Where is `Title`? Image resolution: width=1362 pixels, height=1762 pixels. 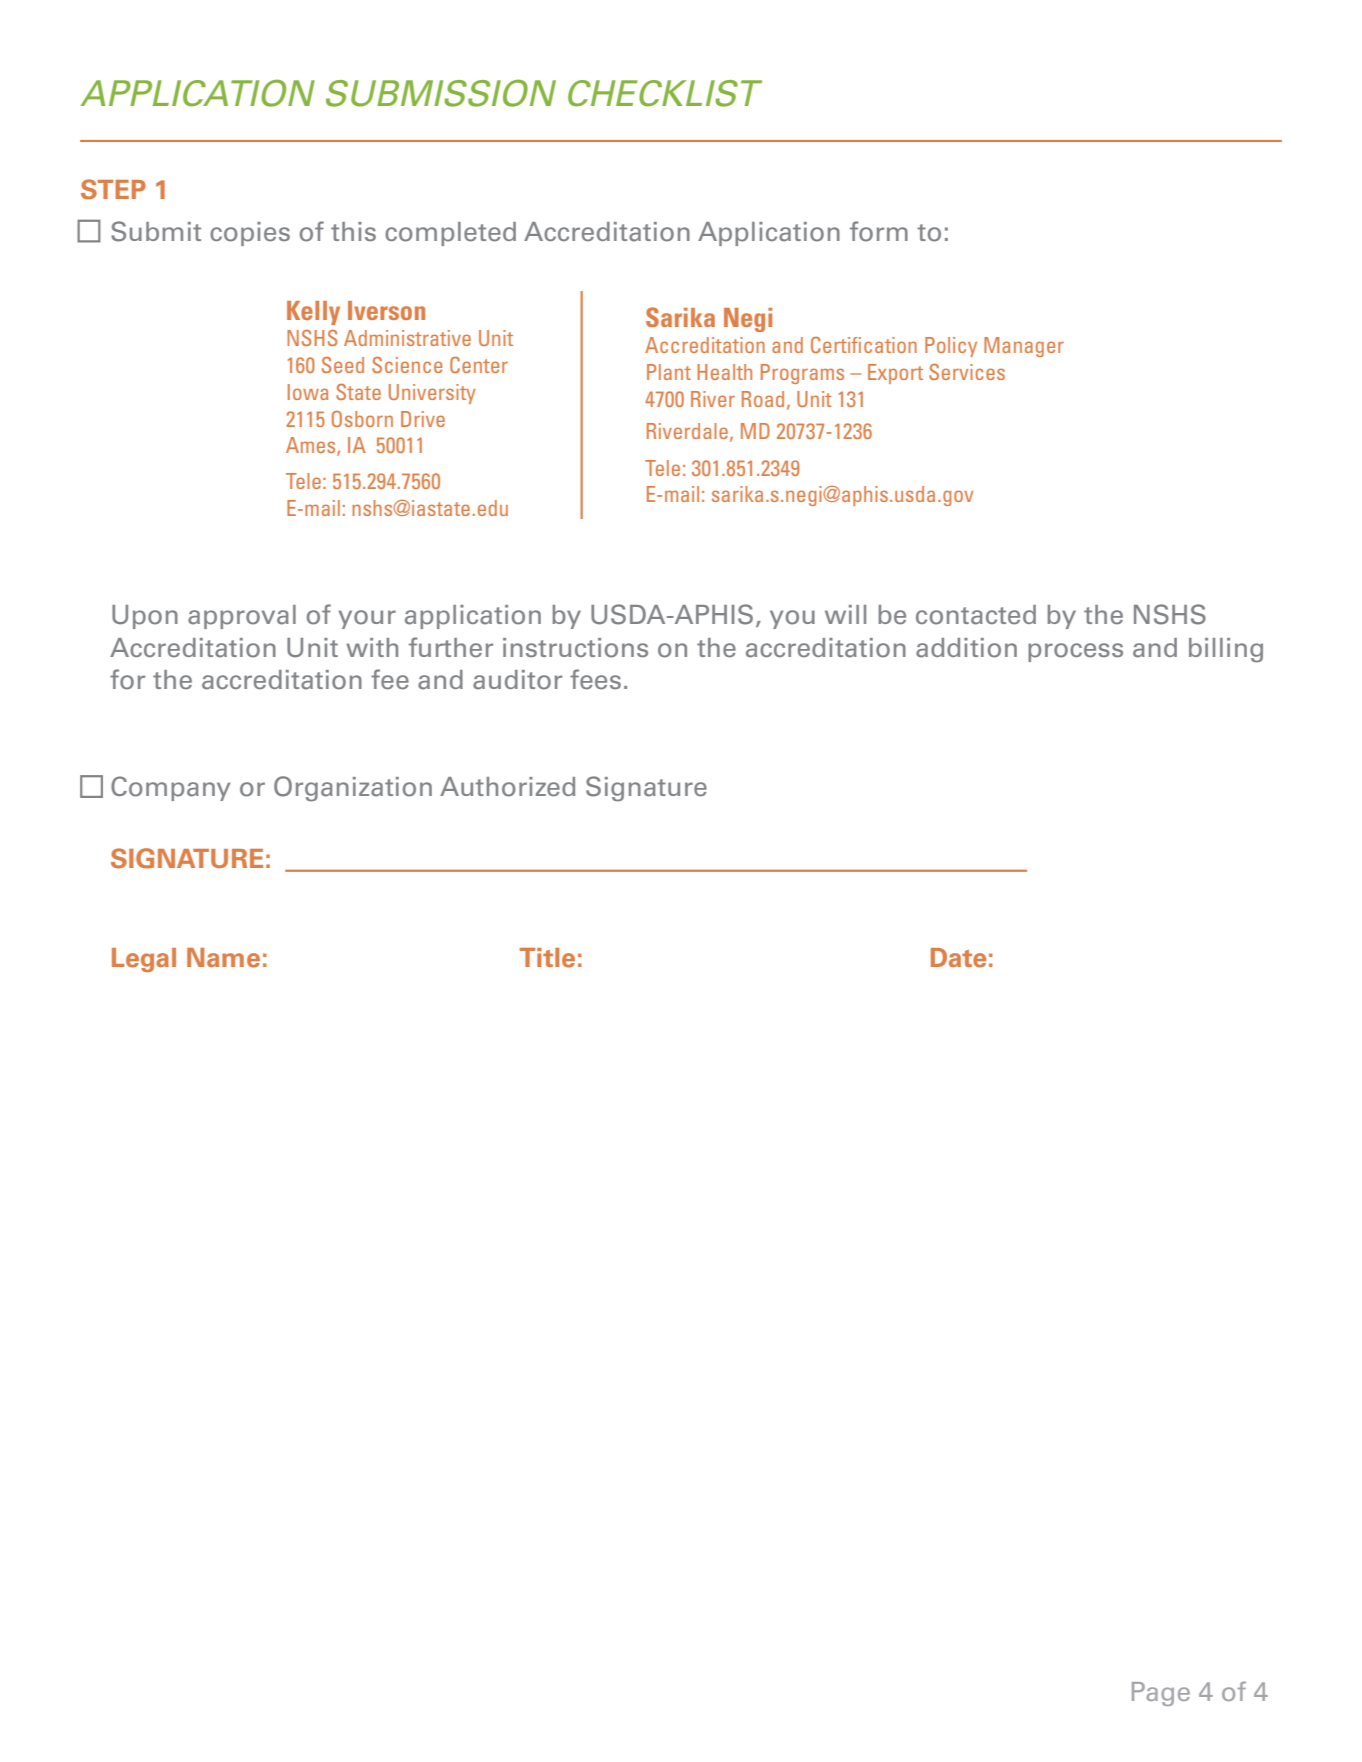 Title is located at coordinates (547, 958).
